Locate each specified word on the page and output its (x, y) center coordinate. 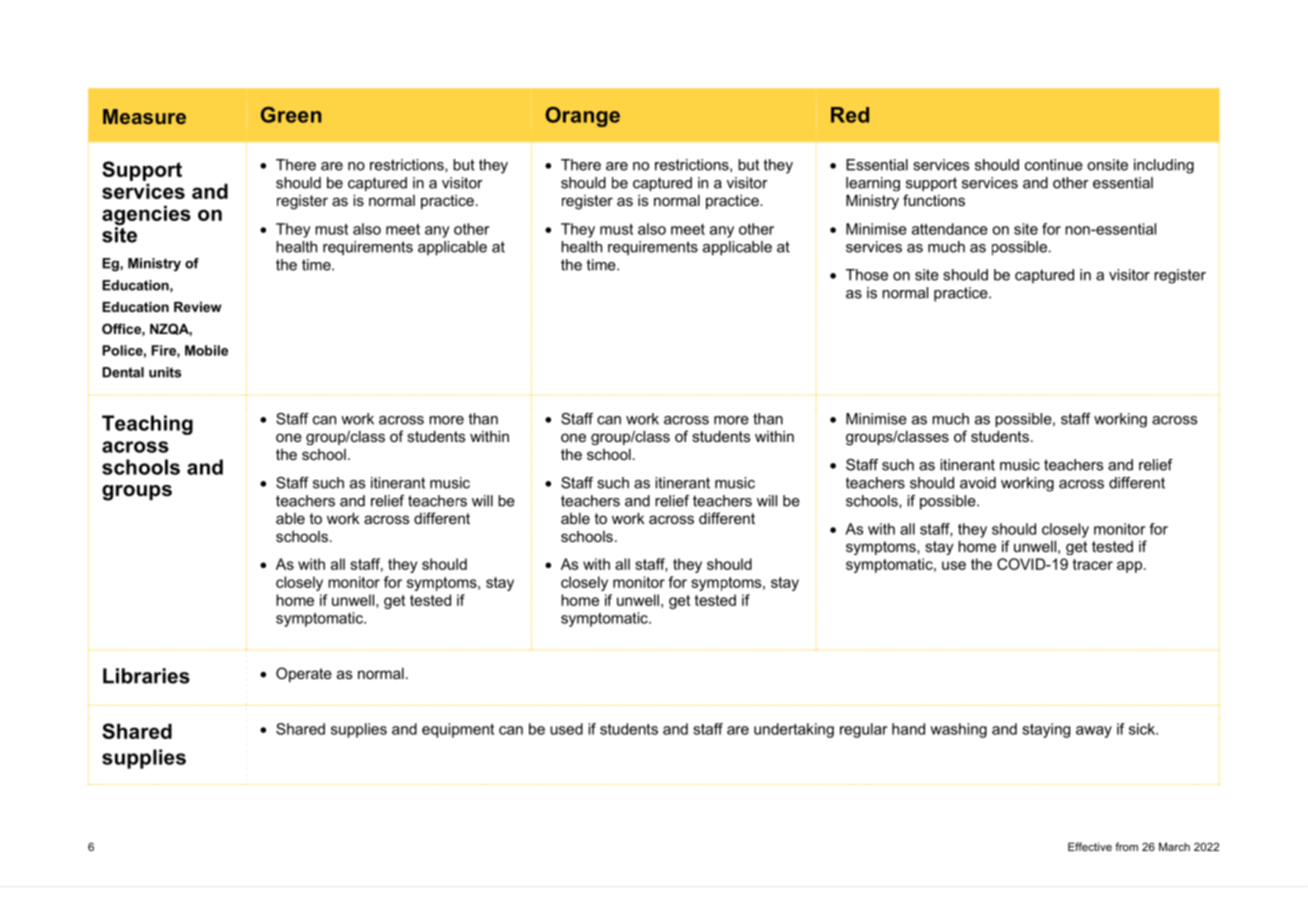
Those (867, 275)
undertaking (794, 730)
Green (291, 115)
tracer (1093, 564)
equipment (458, 730)
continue (1054, 165)
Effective (1090, 846)
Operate (304, 674)
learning (873, 184)
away (1094, 732)
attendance (950, 229)
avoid (978, 483)
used (566, 729)
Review (198, 307)
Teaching (147, 425)
